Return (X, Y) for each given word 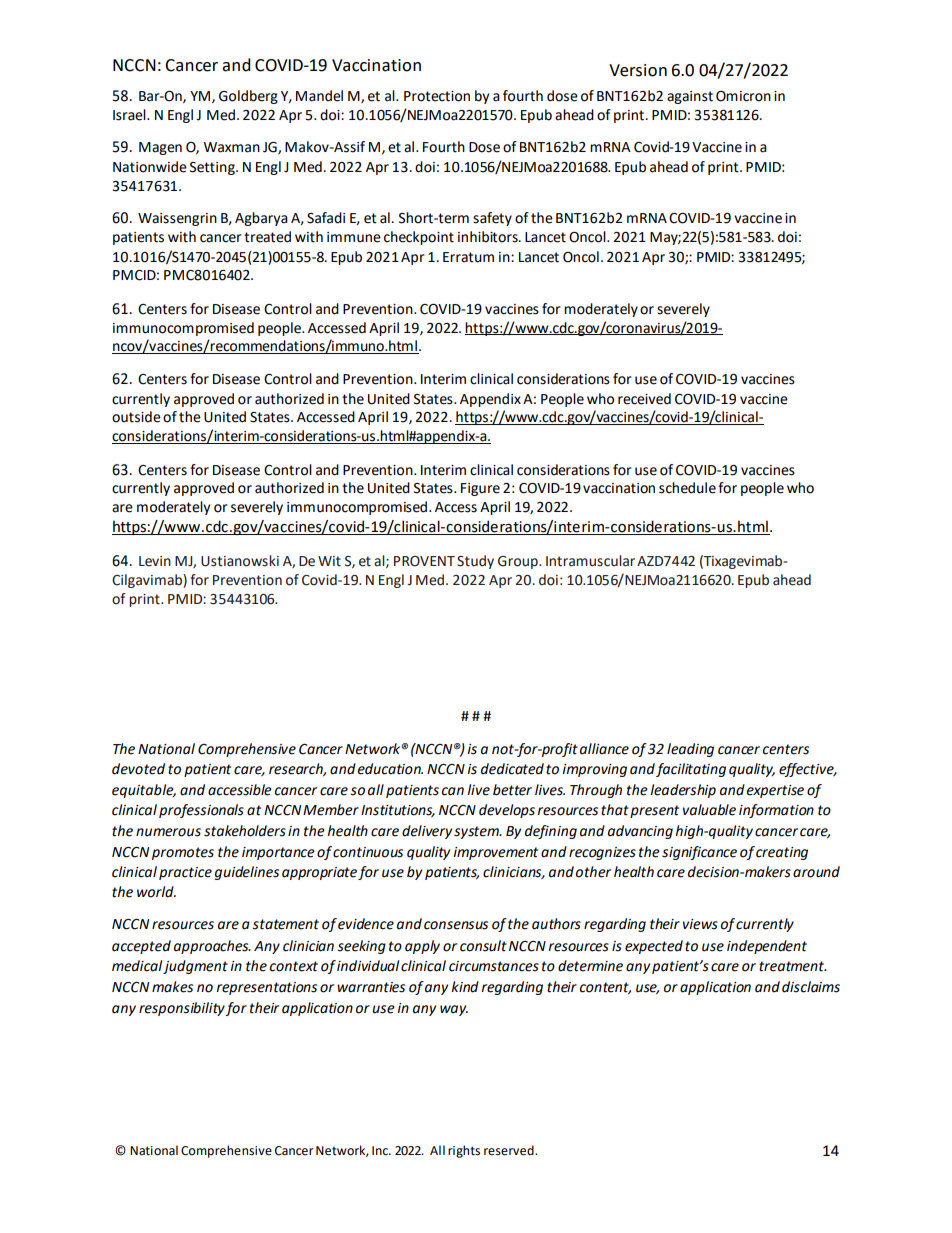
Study (475, 562)
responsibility (182, 1009)
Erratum (468, 257)
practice (185, 873)
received (644, 399)
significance (699, 853)
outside (136, 417)
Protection (437, 96)
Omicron (743, 96)
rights (464, 1151)
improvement (495, 853)
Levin (155, 561)
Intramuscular (590, 561)
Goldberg (248, 97)
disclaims (811, 987)
